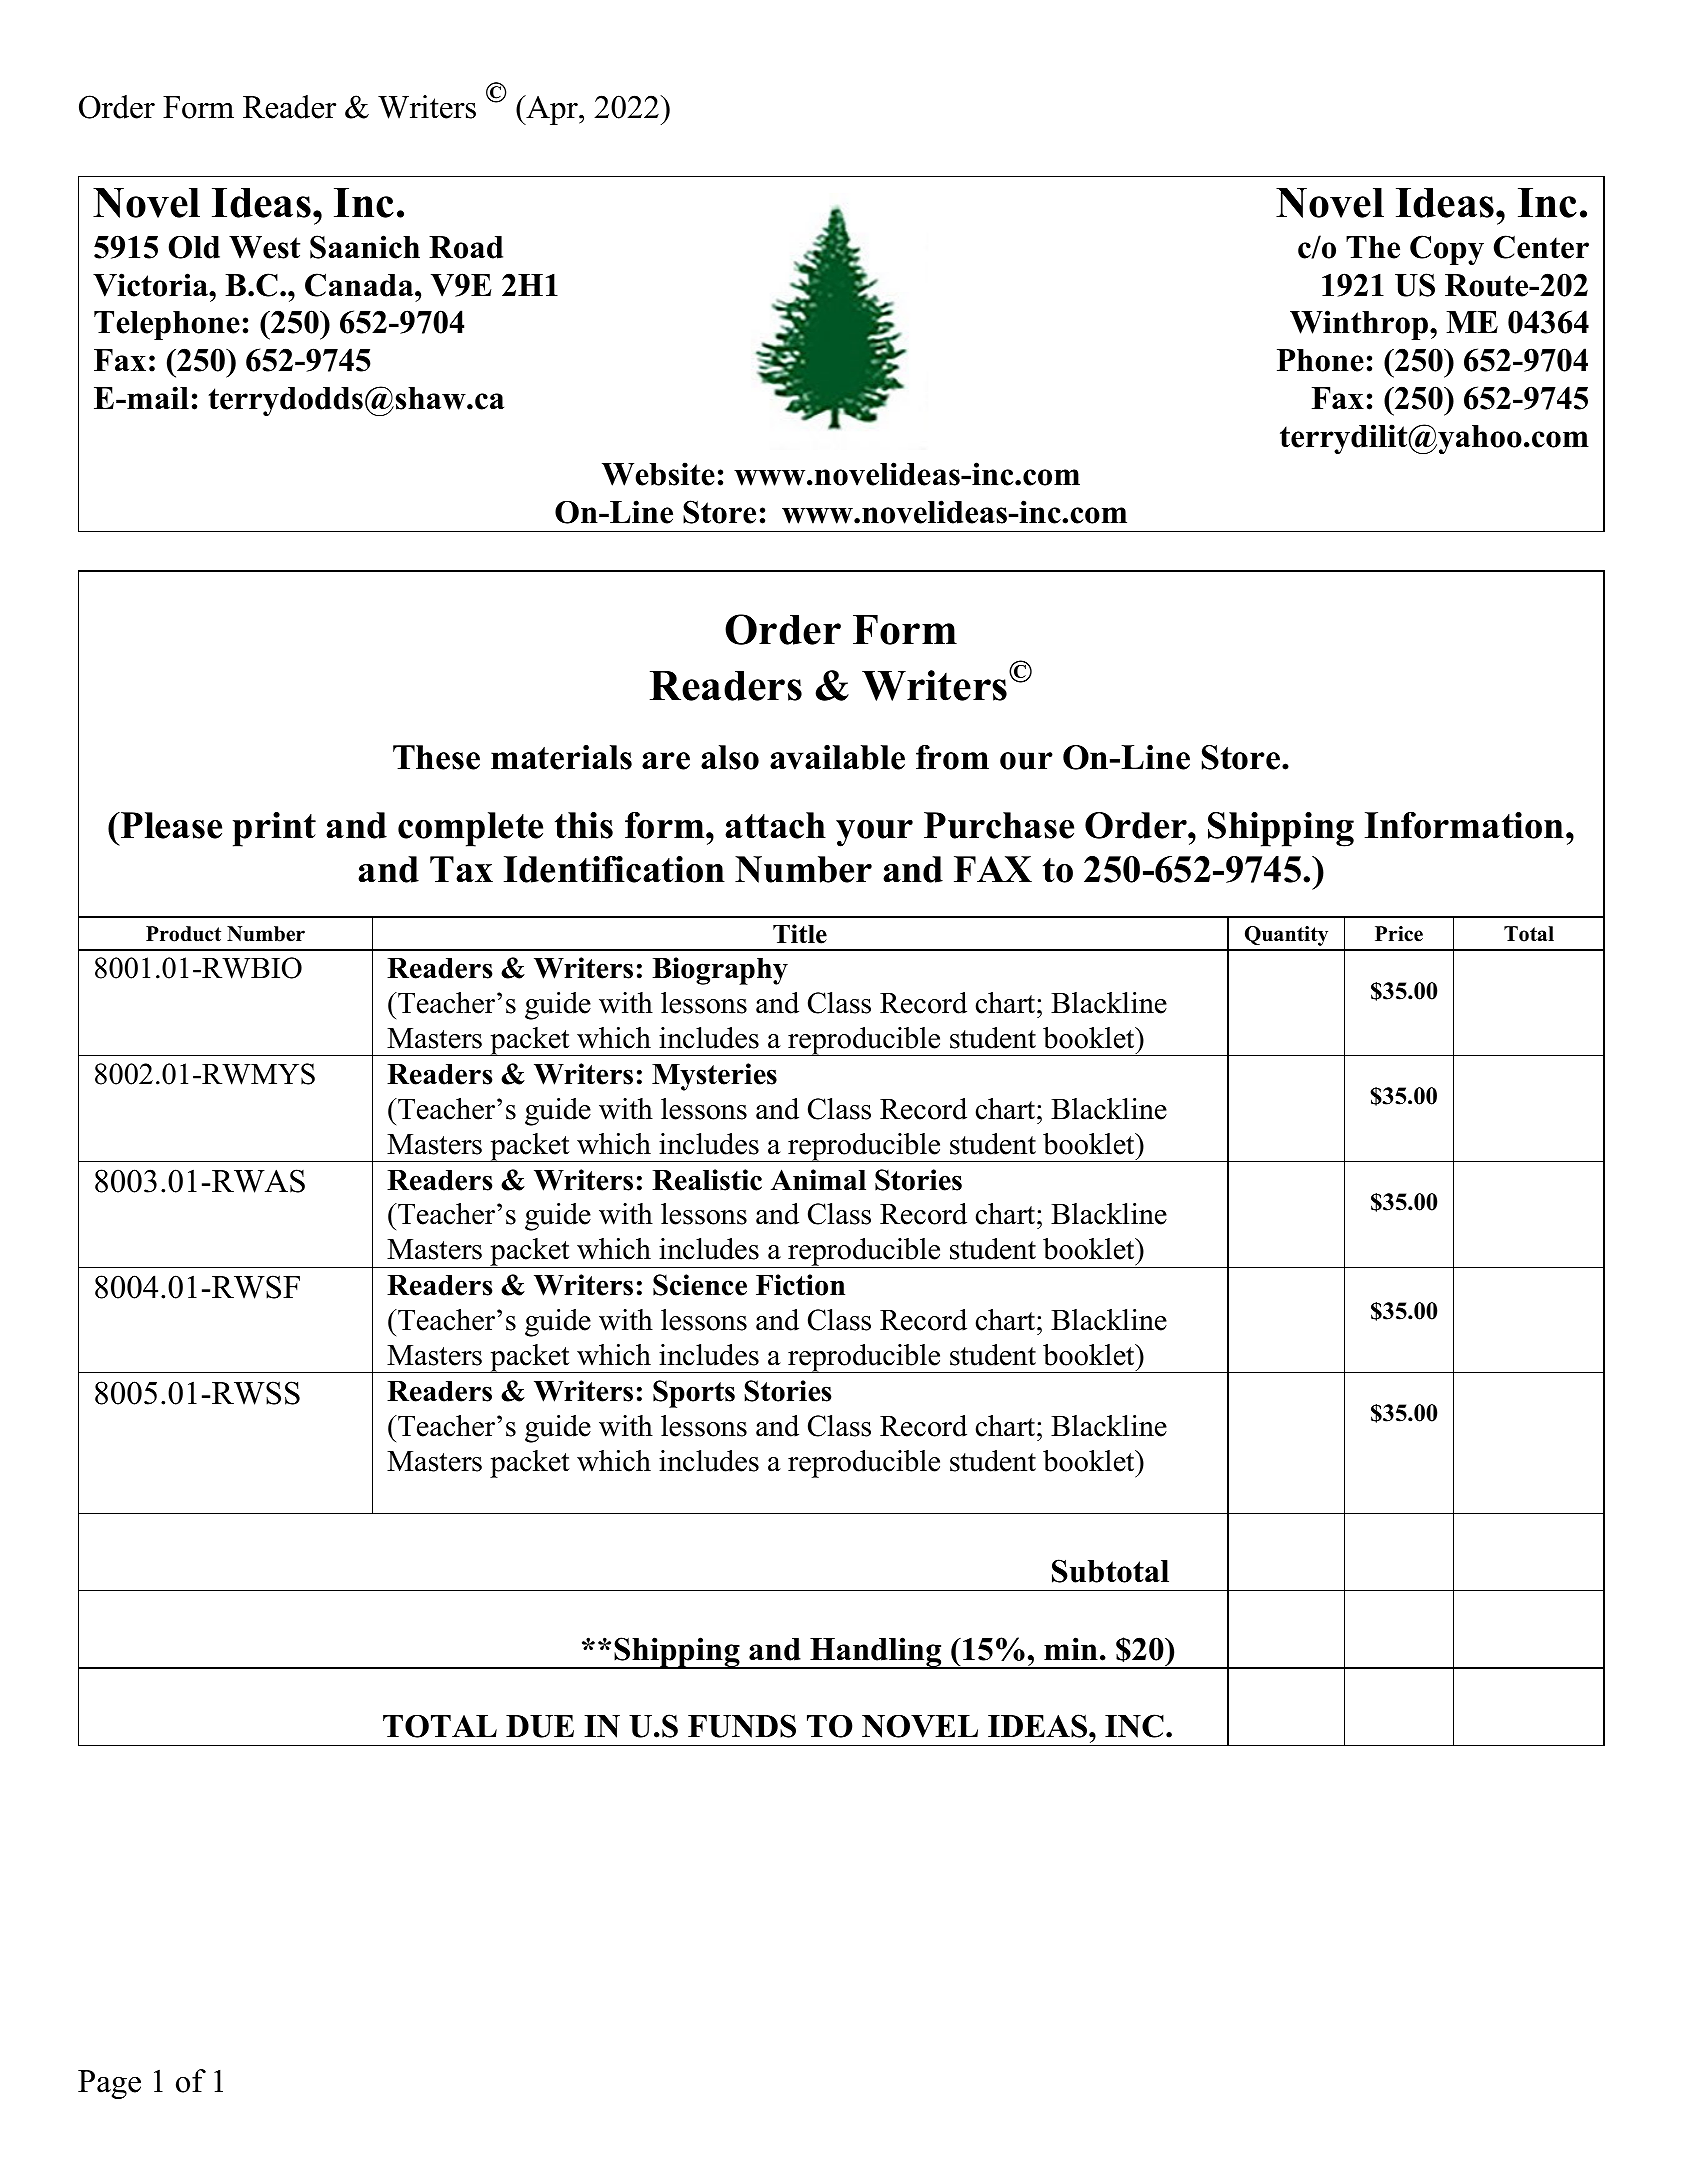 The width and height of the image is (1683, 2178). Describe the element at coordinates (694, 1394) in the image. I see `Sports` at that location.
